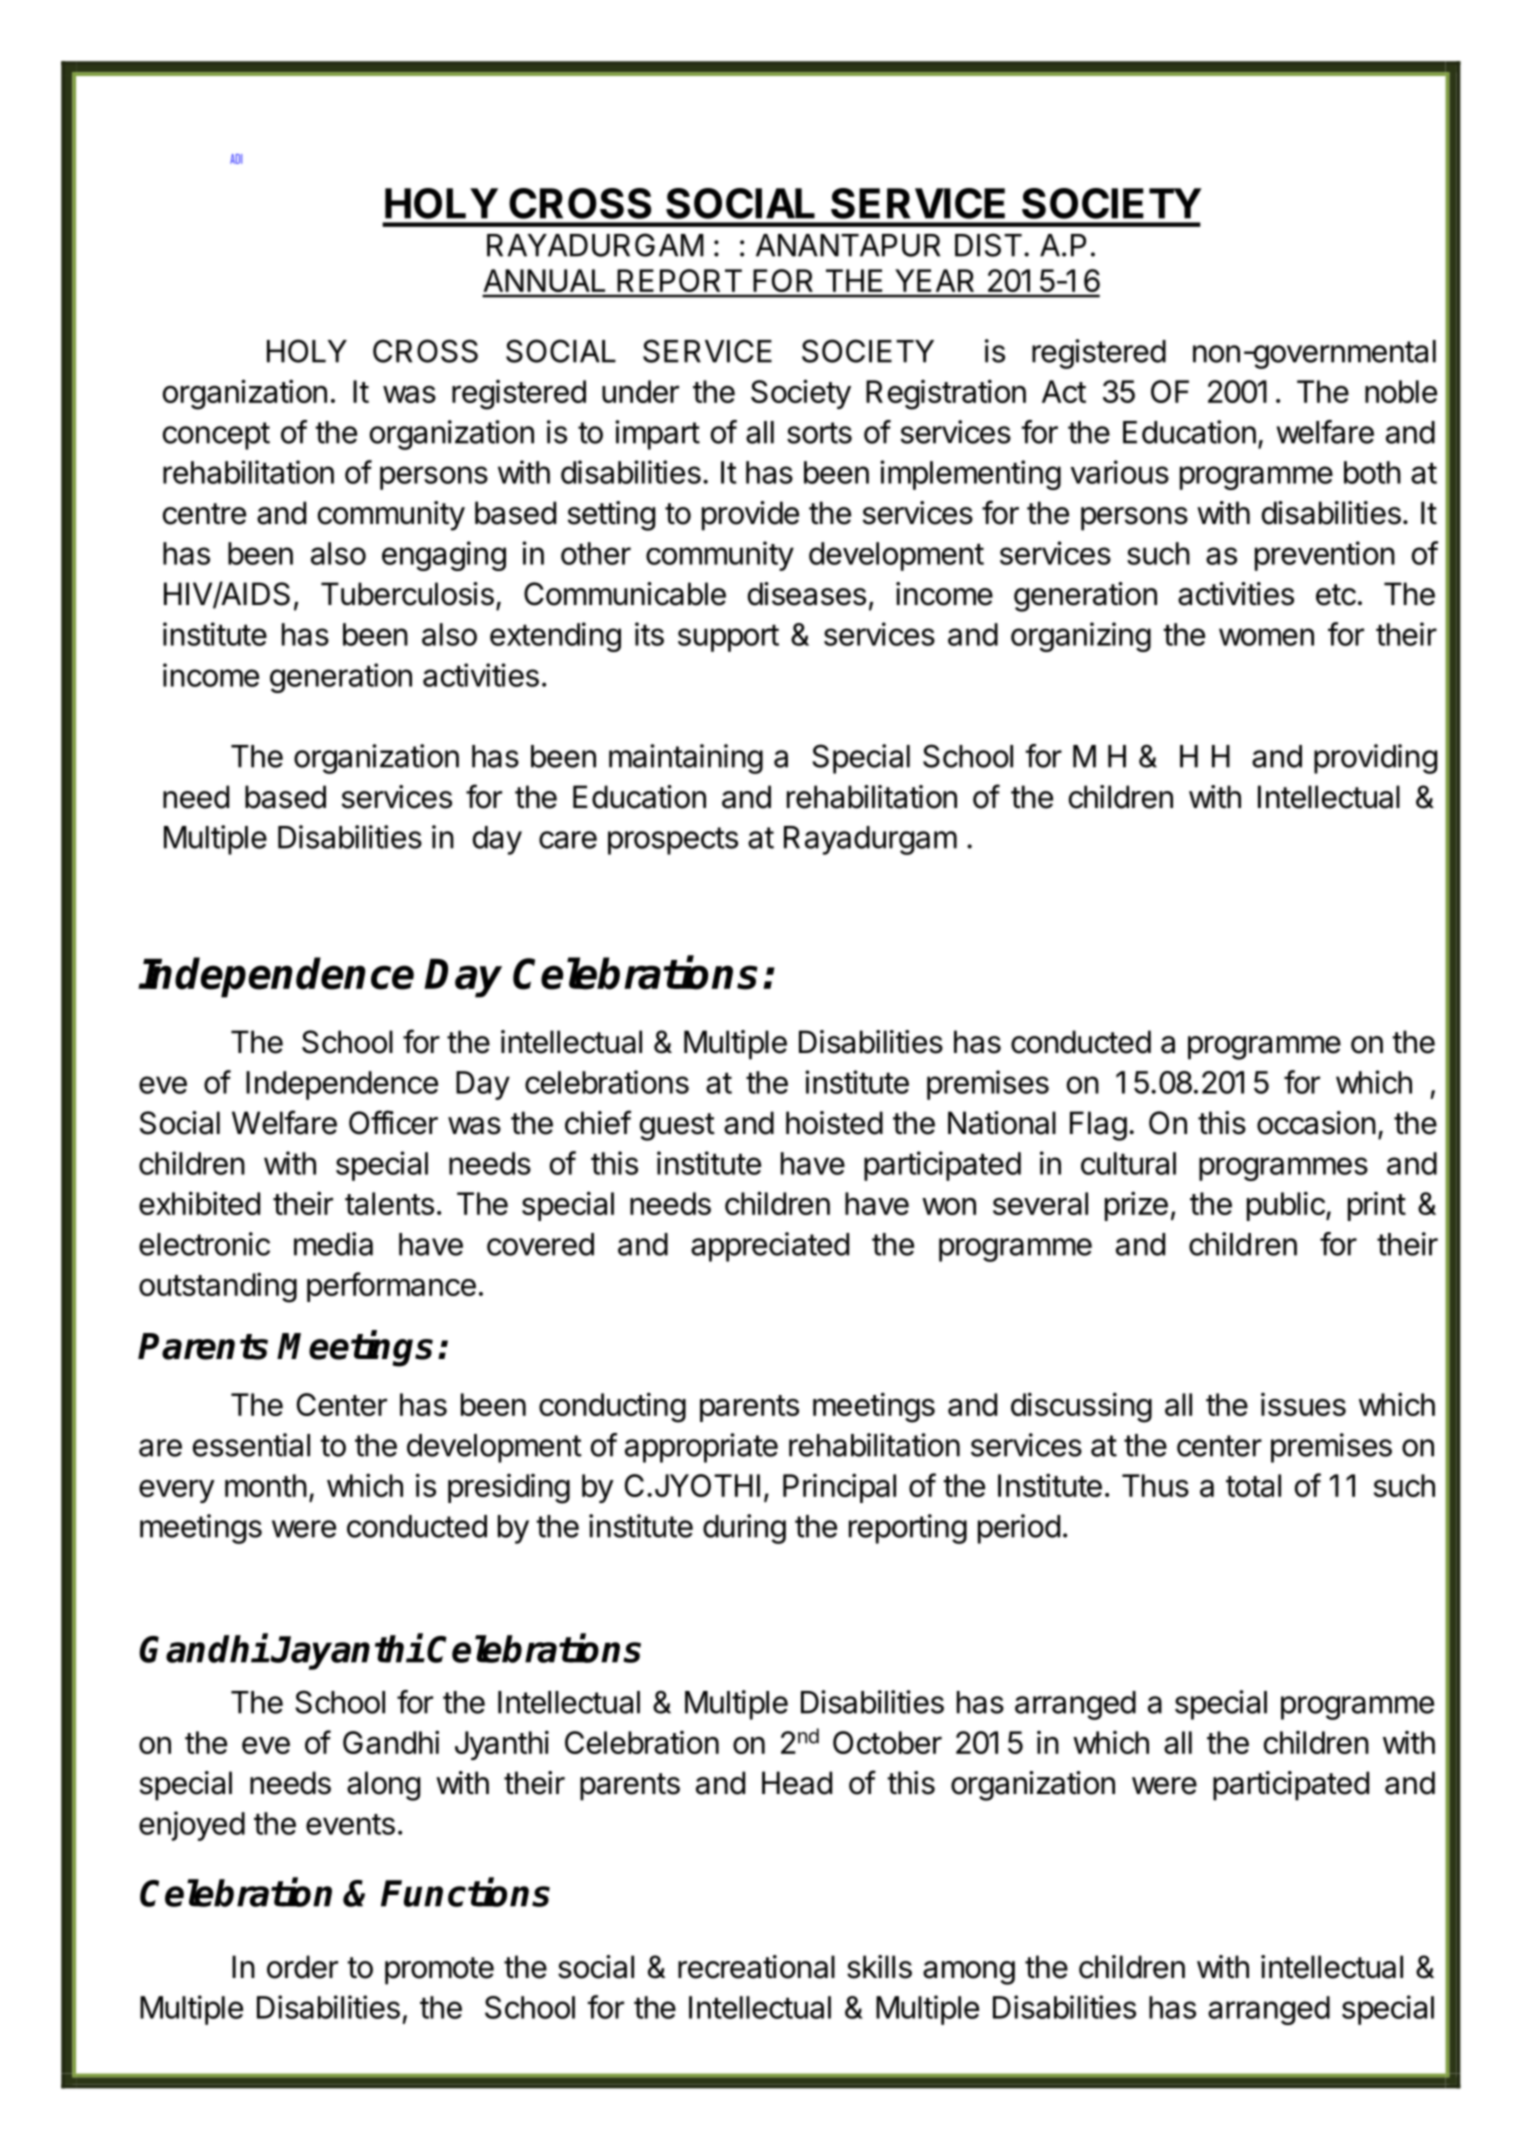 This document has height=2149, width=1521. I want to click on appreciated, so click(770, 1247).
